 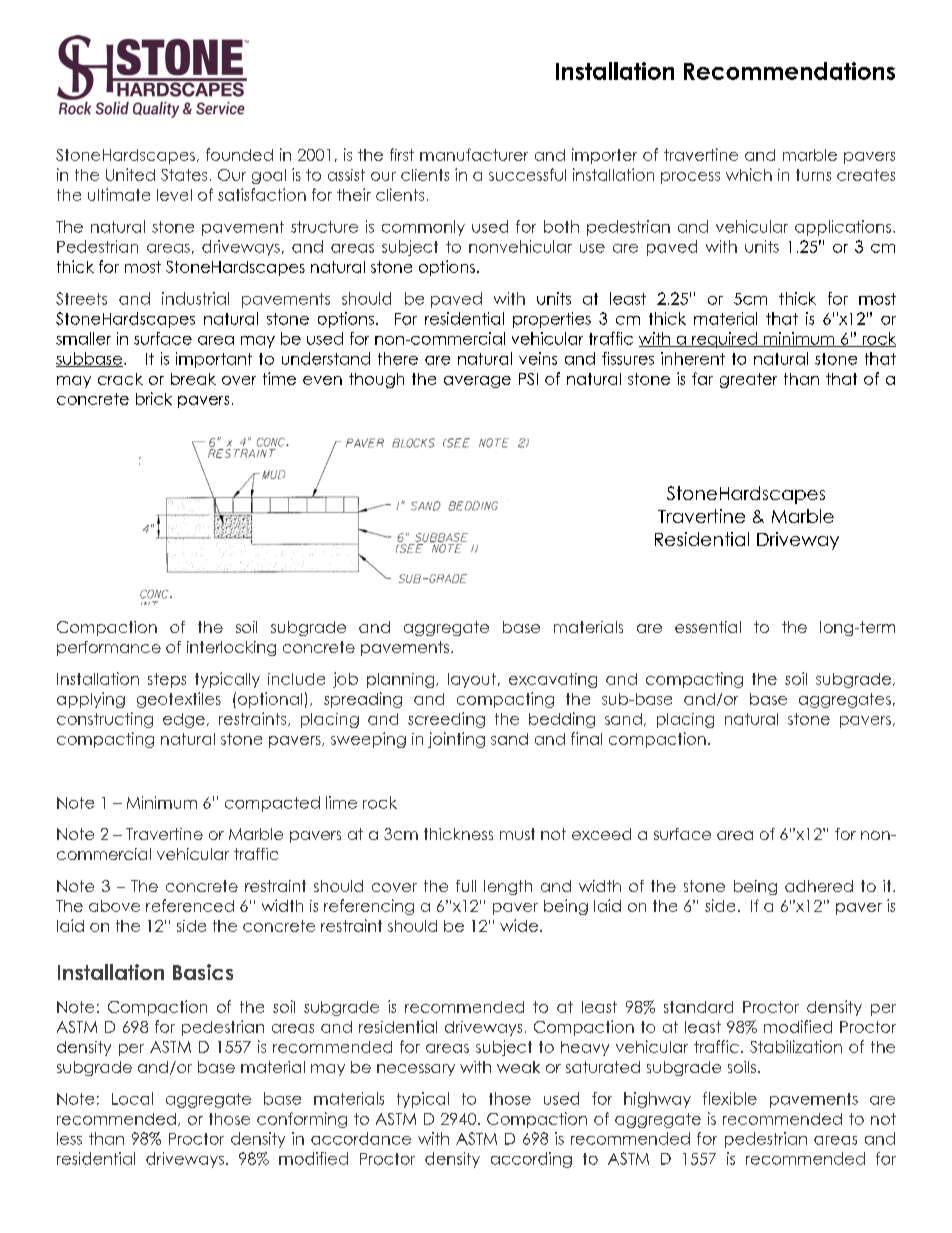 What do you see at coordinates (730, 1098) in the page?
I see `flexible` at bounding box center [730, 1098].
